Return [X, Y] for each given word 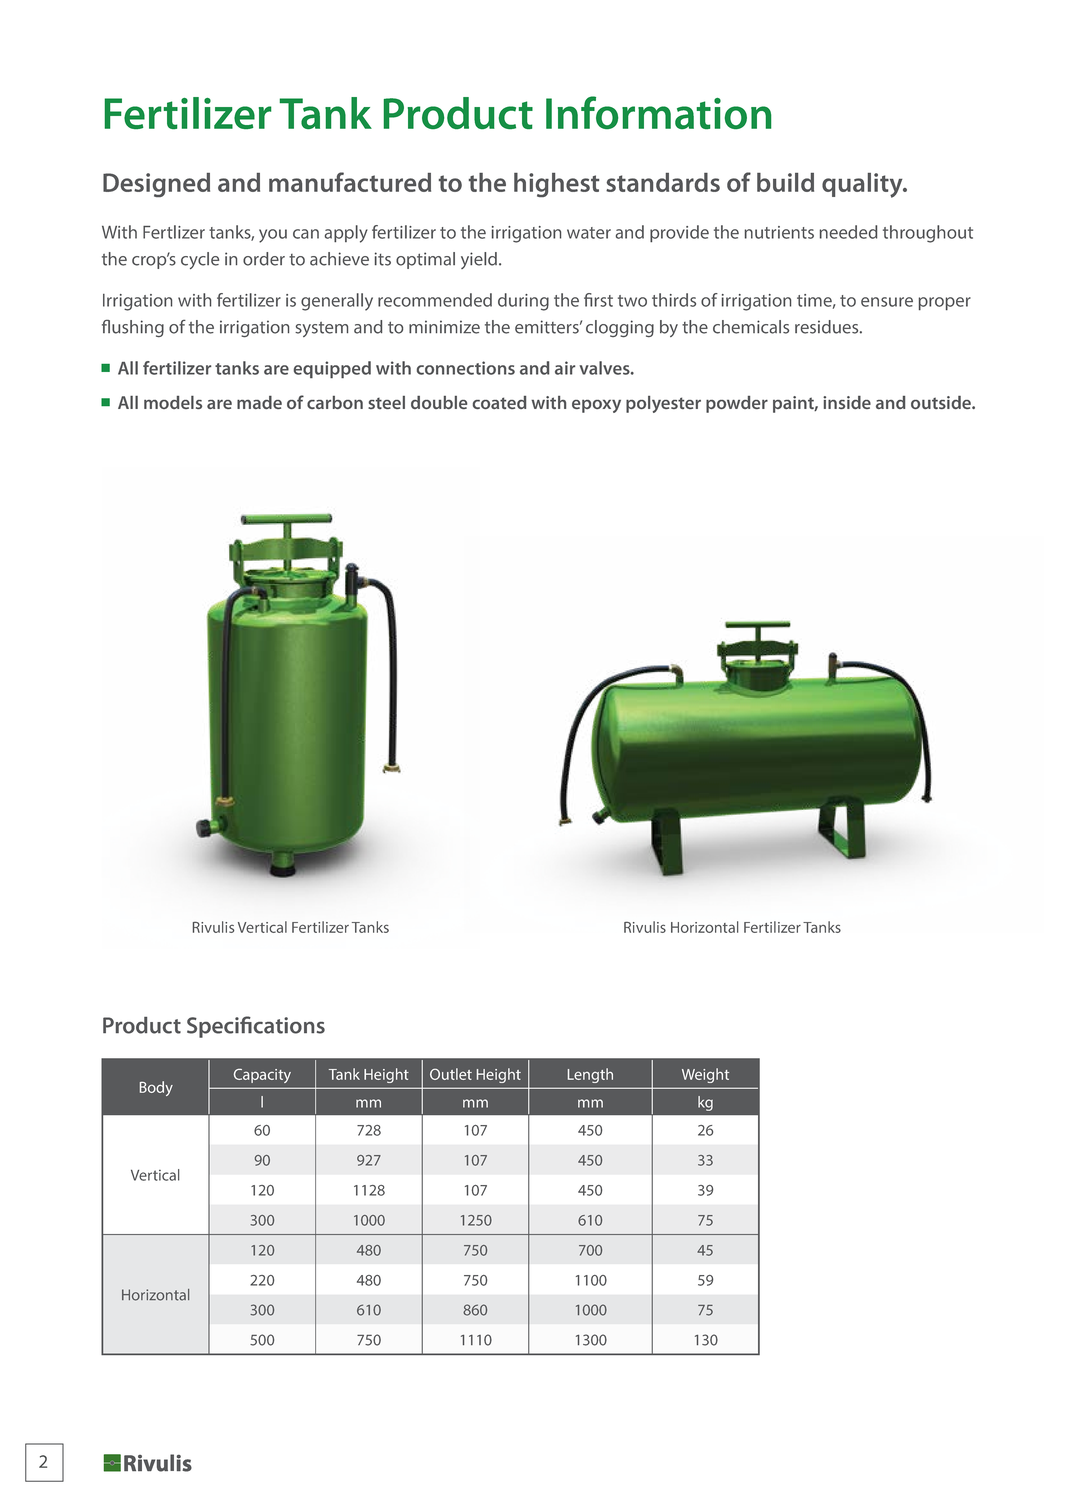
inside [847, 402]
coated [499, 402]
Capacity [262, 1076]
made [259, 402]
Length [590, 1075]
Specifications [256, 1027]
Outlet [451, 1074]
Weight [705, 1075]
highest [556, 185]
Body [156, 1088]
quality [863, 185]
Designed [156, 185]
